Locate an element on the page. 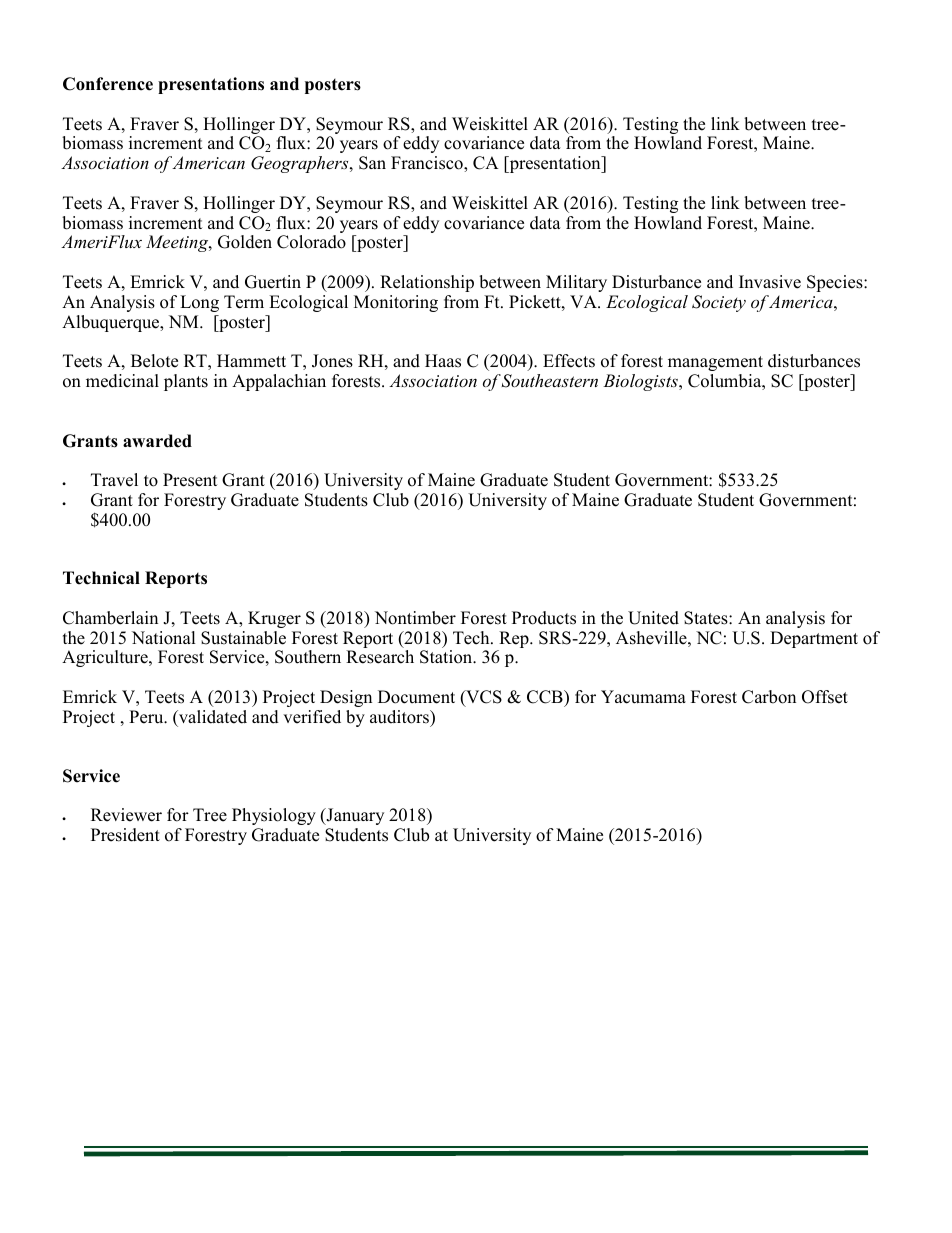 The width and height of the page is (952, 1233). plants is located at coordinates (186, 382).
